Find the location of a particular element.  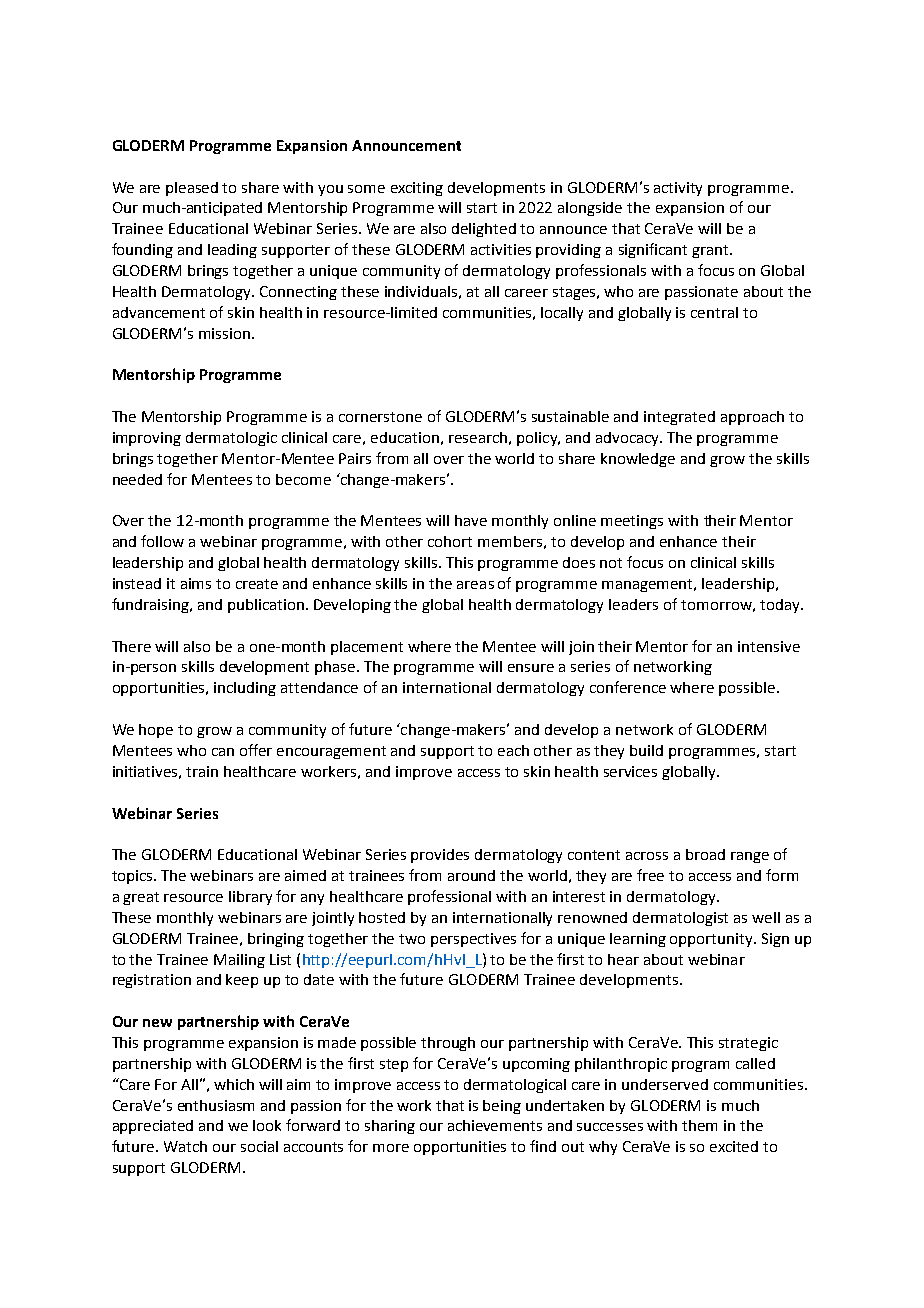

improving is located at coordinates (147, 439).
